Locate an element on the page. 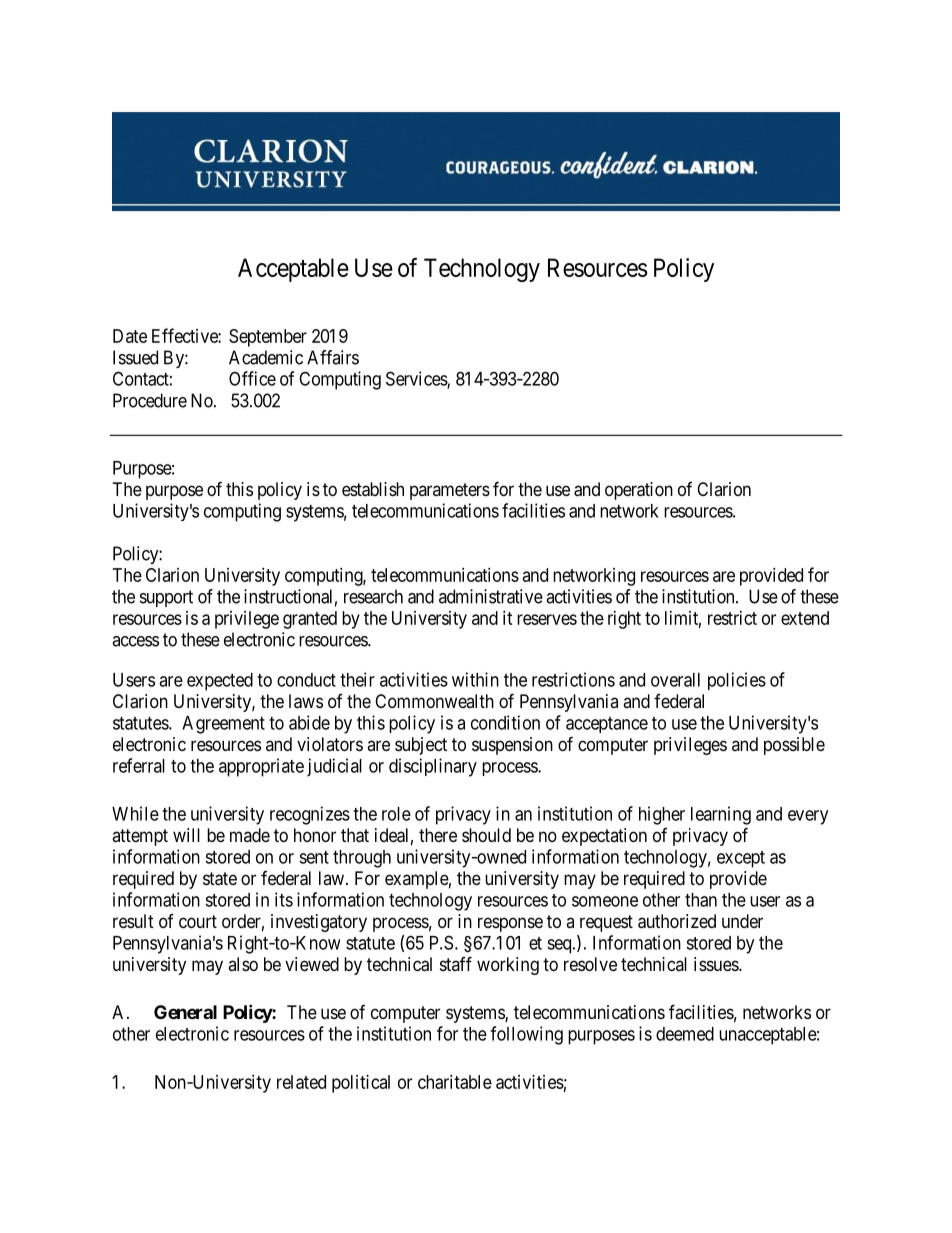  Academic is located at coordinates (266, 357).
